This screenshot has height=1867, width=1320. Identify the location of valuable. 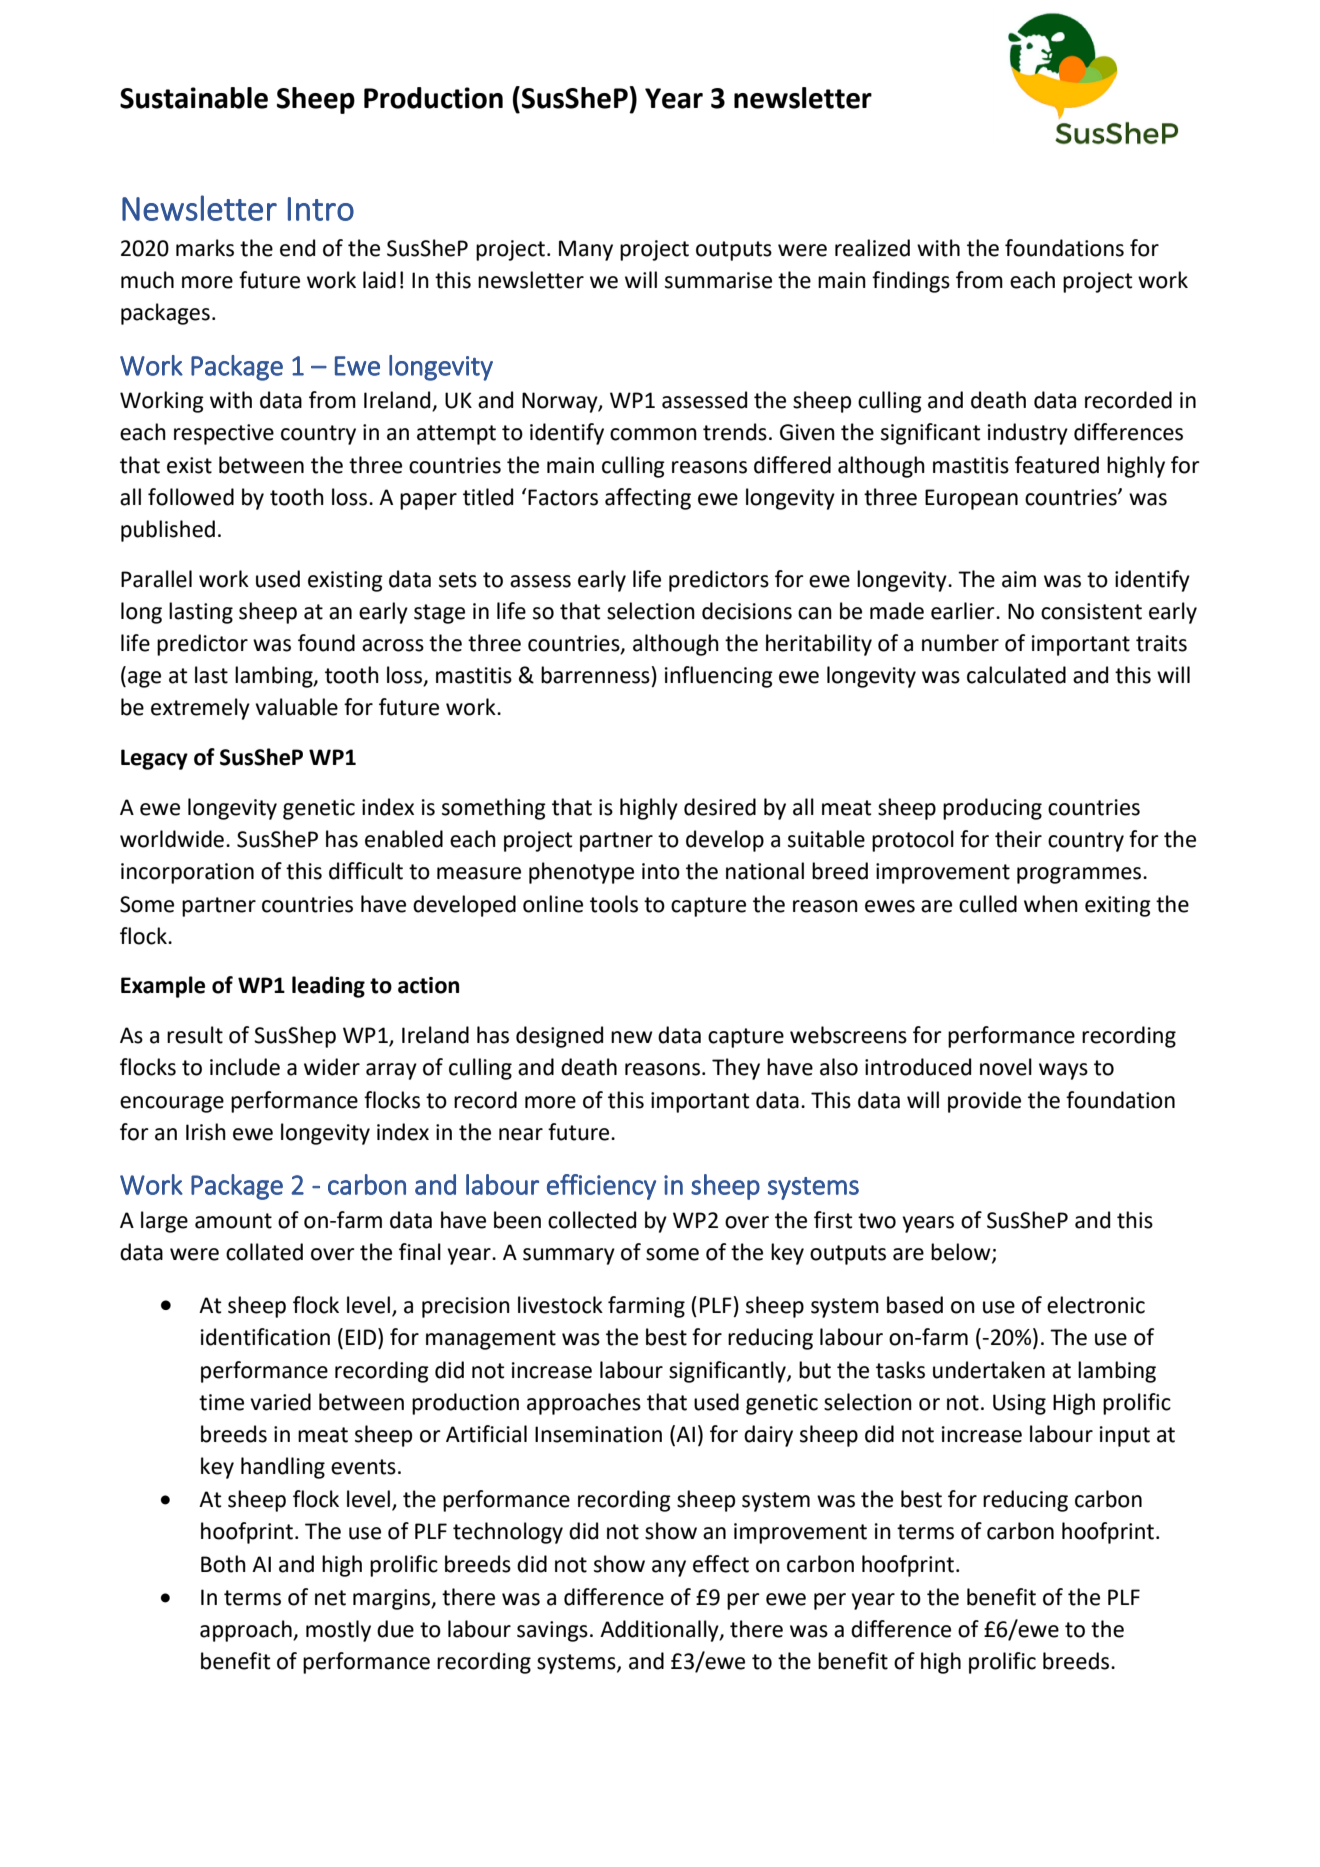
(296, 707).
